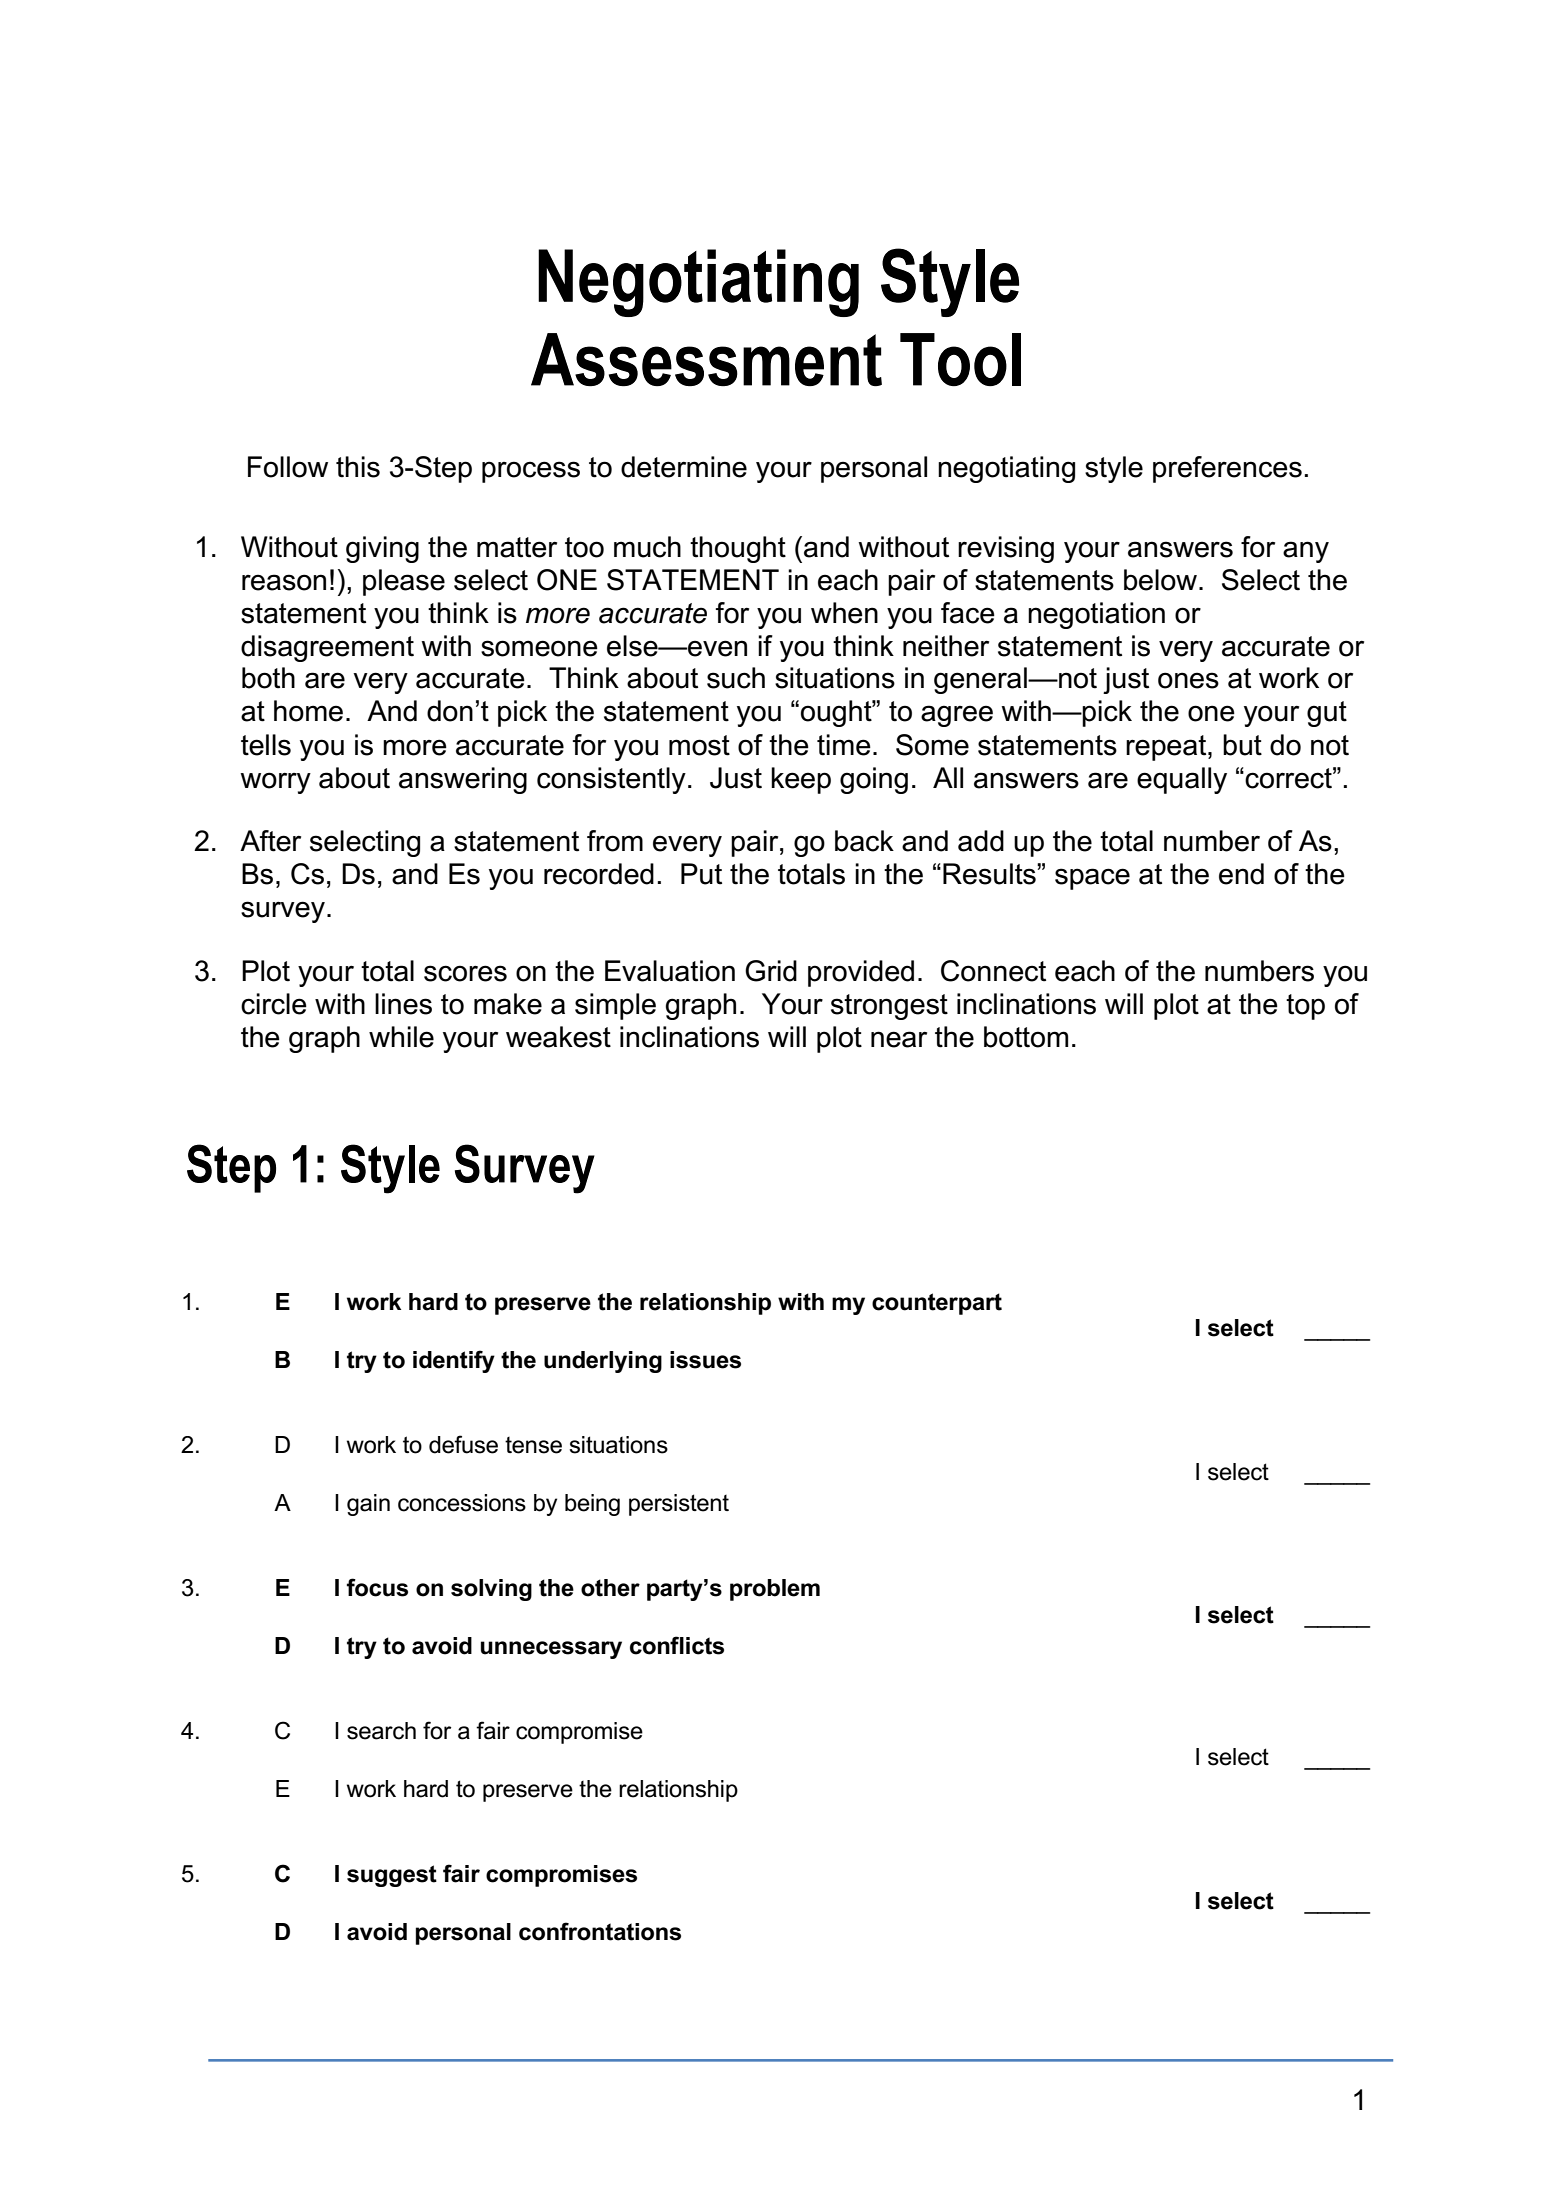 This document has height=2188, width=1546. What do you see at coordinates (706, 360) in the document?
I see `Assessment` at bounding box center [706, 360].
